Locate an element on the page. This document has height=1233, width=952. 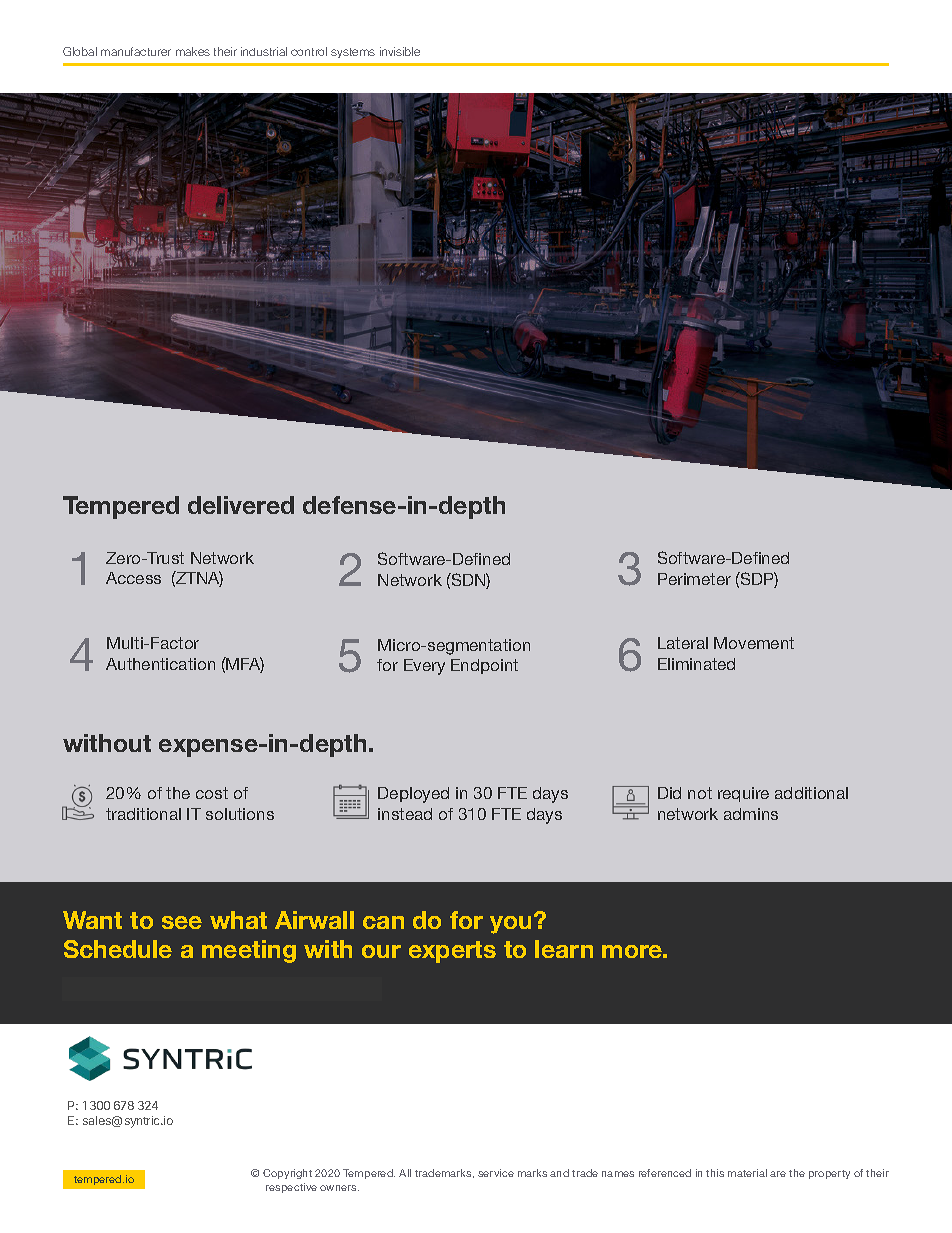
Endpoint is located at coordinates (484, 666).
